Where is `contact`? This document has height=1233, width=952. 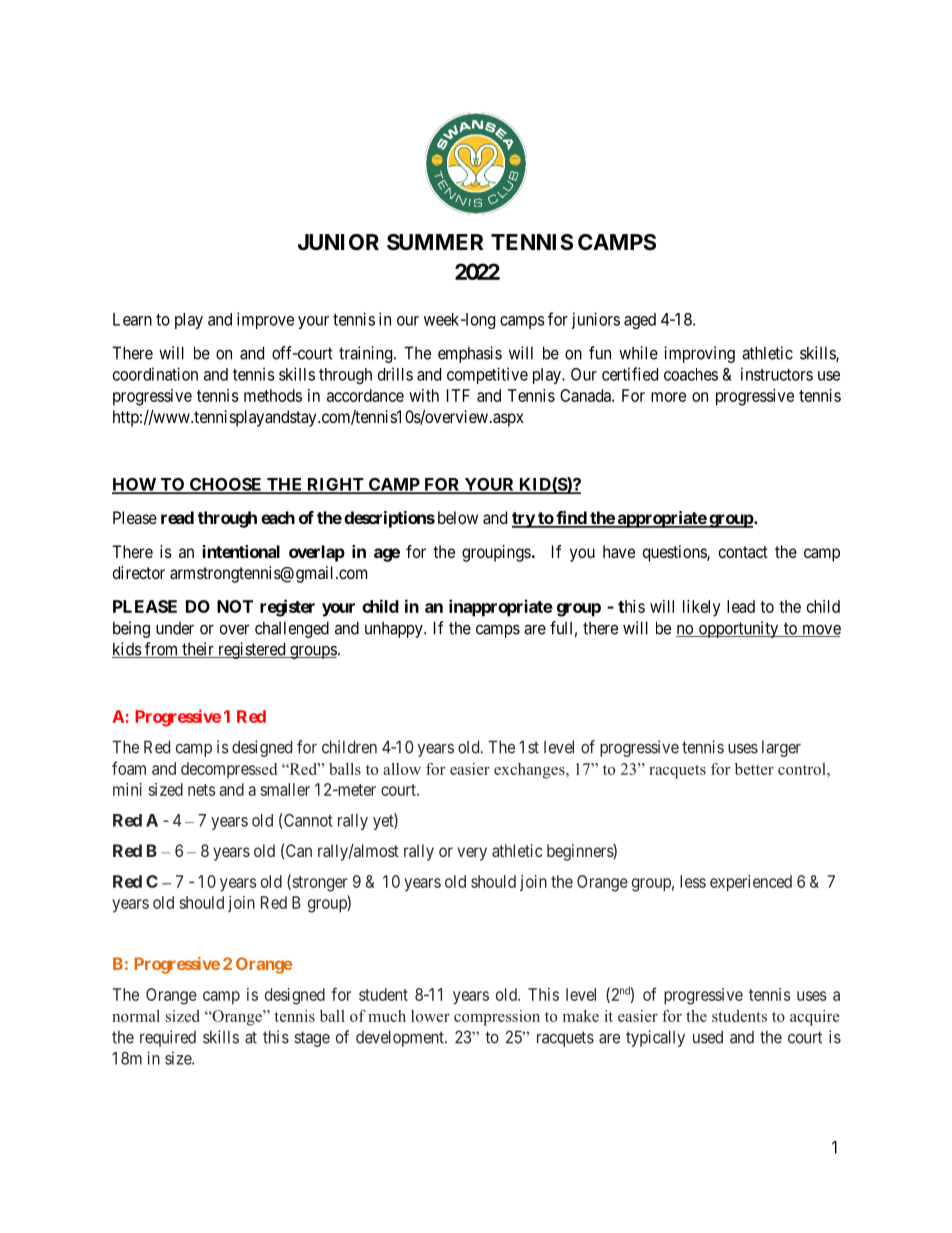 contact is located at coordinates (743, 552).
